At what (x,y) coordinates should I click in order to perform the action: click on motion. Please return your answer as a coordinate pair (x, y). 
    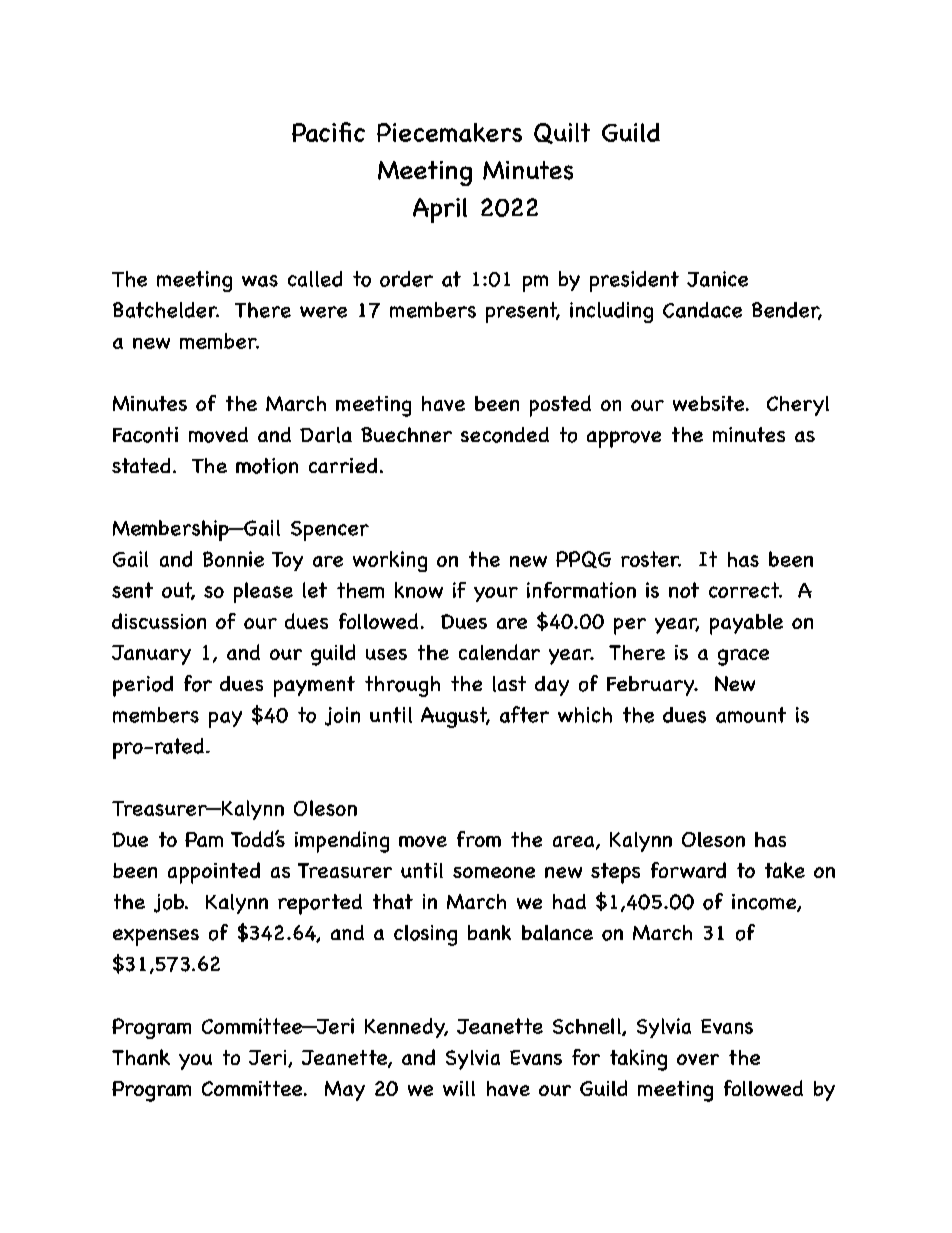
    Looking at the image, I should click on (267, 466).
